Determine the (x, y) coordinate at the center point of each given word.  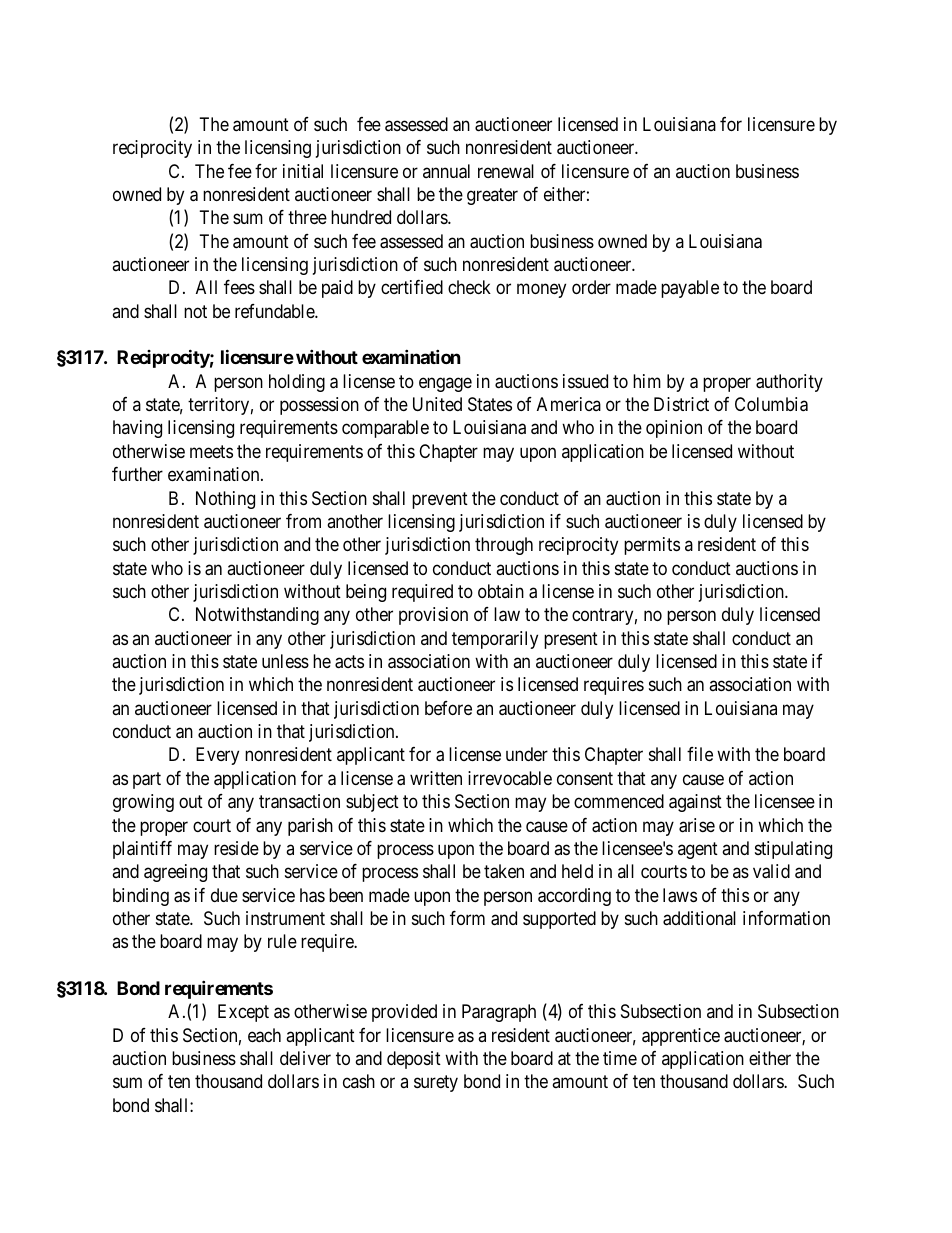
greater (492, 196)
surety (436, 1084)
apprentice (681, 1037)
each (264, 1035)
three (307, 217)
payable (690, 289)
